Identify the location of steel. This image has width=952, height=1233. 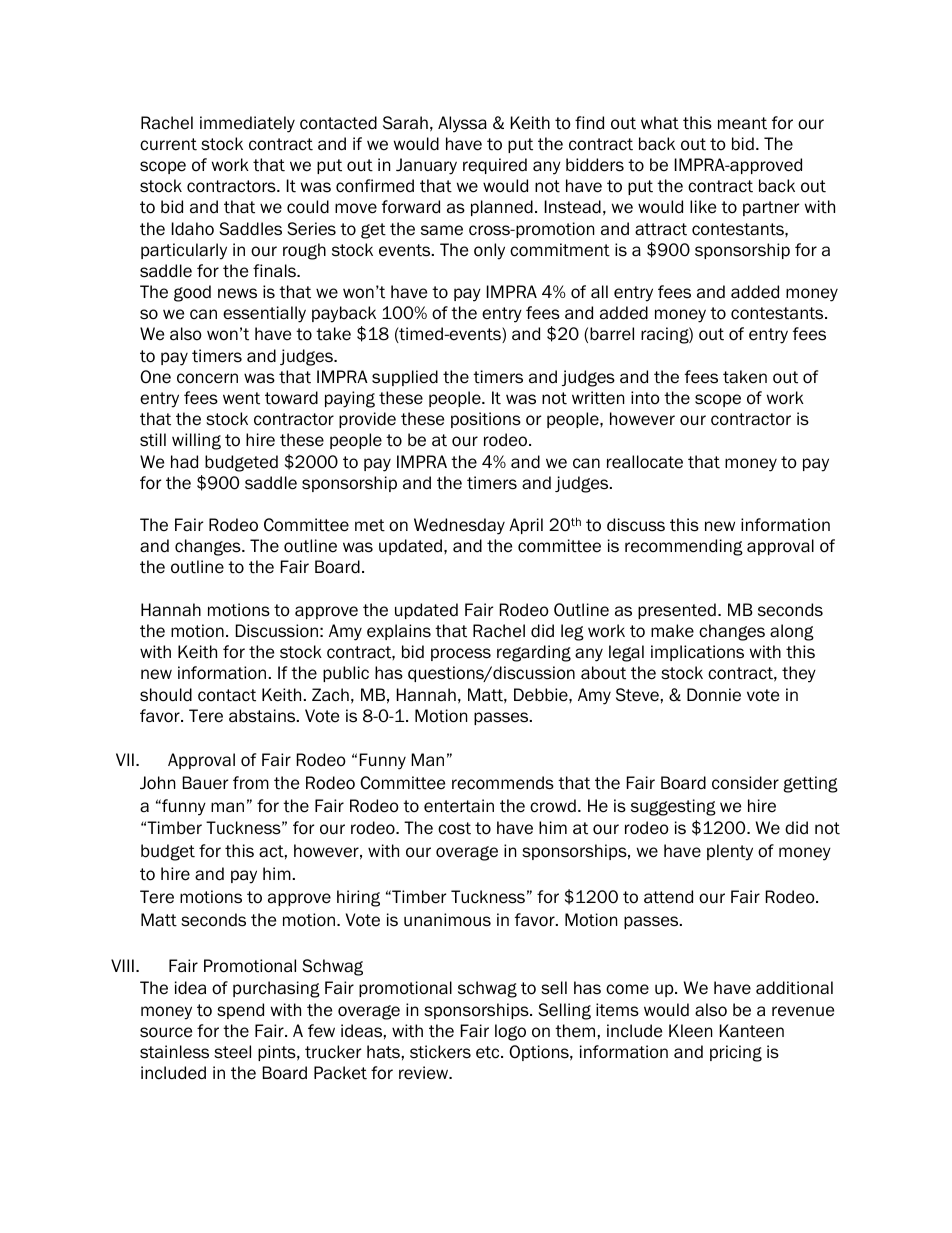
(232, 1052).
